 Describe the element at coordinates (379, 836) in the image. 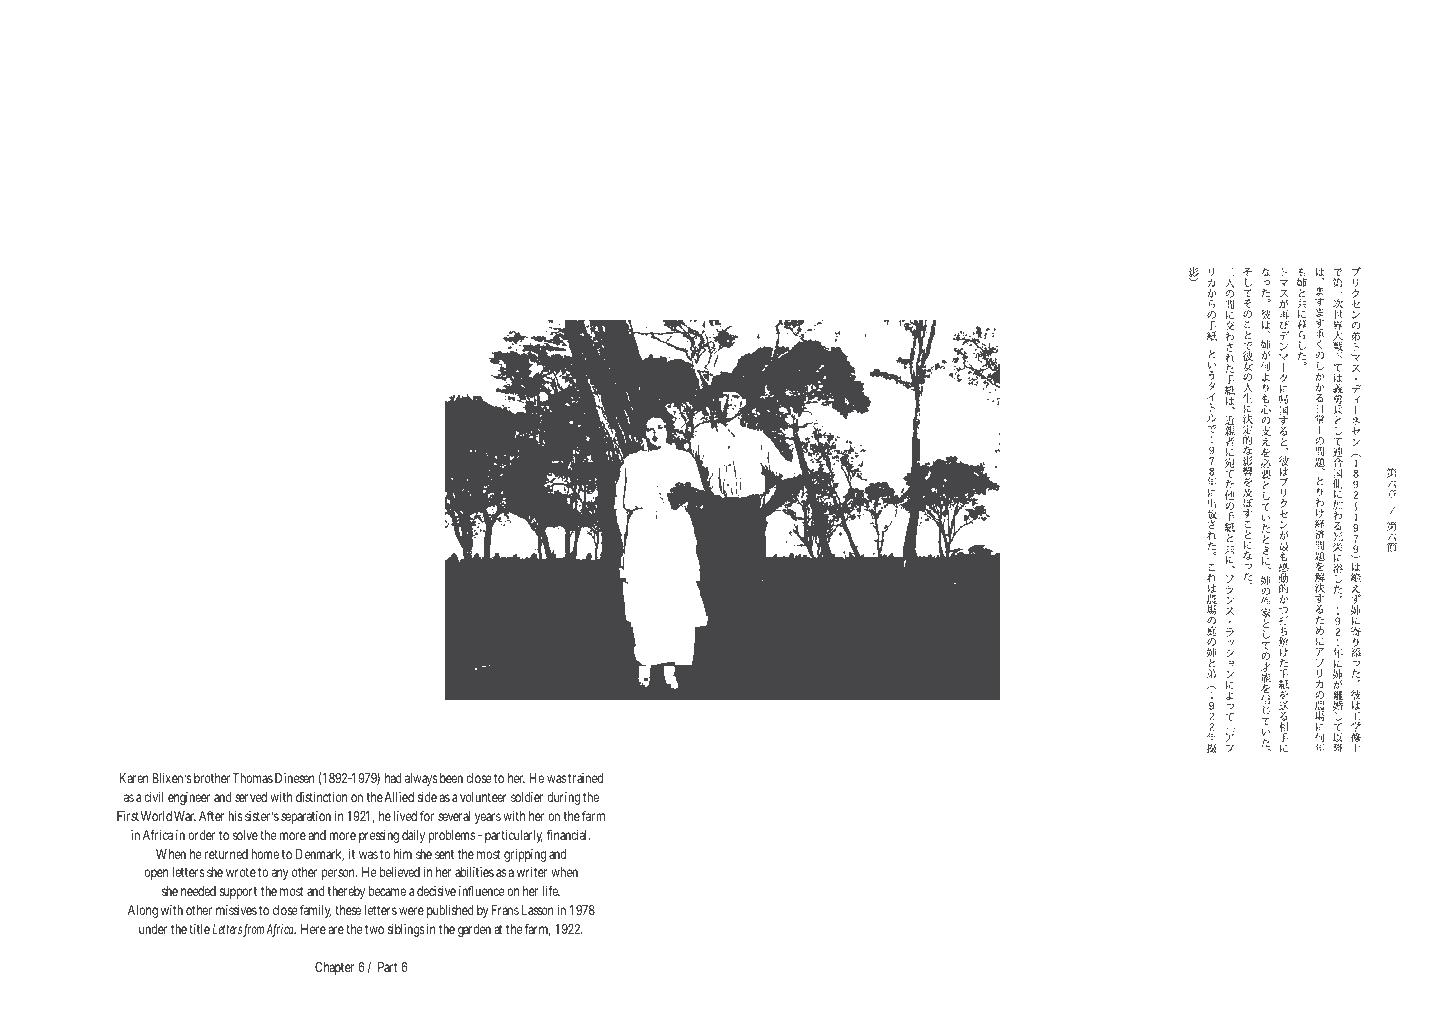

I see `pressing` at that location.
